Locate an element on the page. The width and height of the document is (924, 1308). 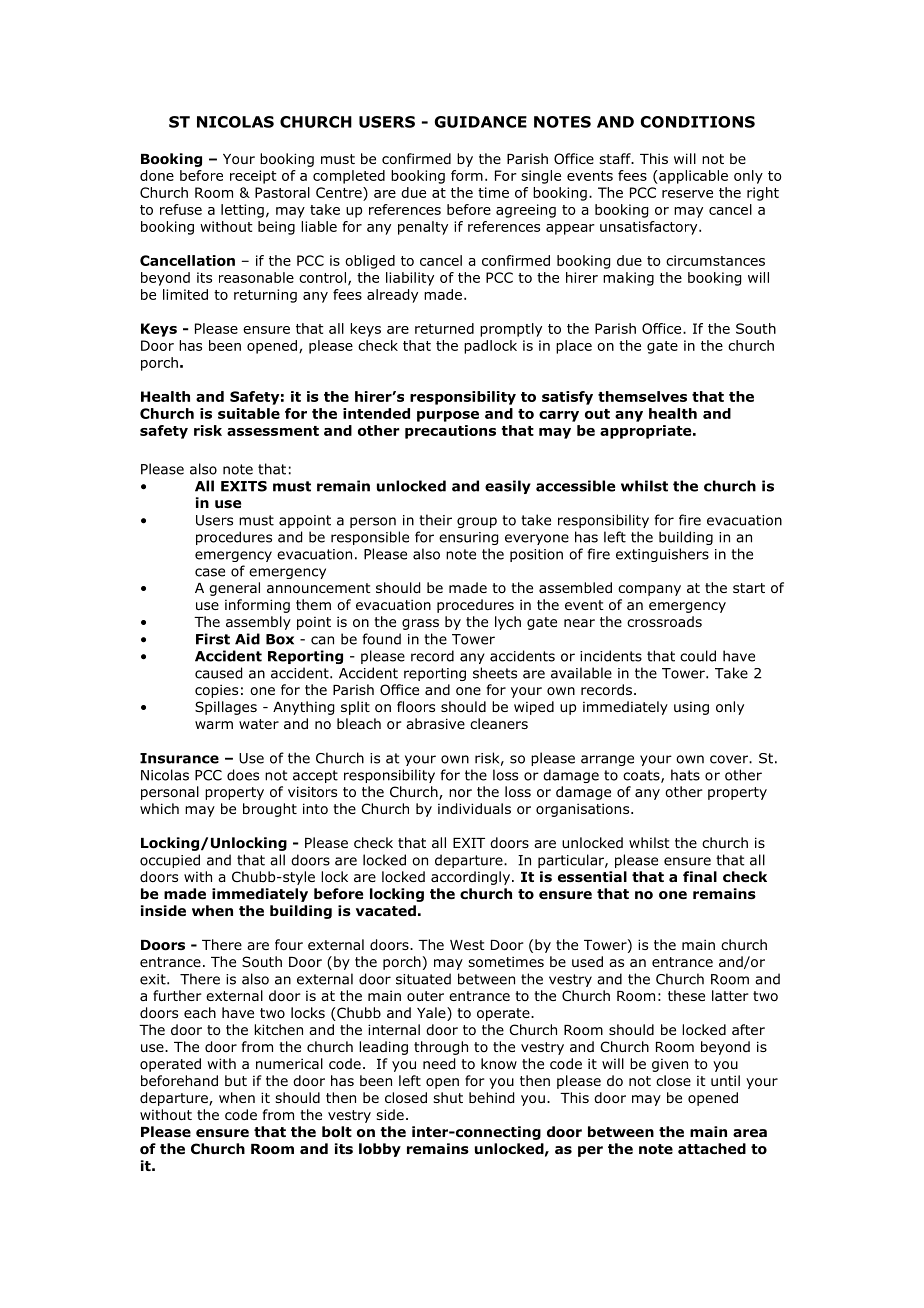
attached is located at coordinates (712, 1148).
